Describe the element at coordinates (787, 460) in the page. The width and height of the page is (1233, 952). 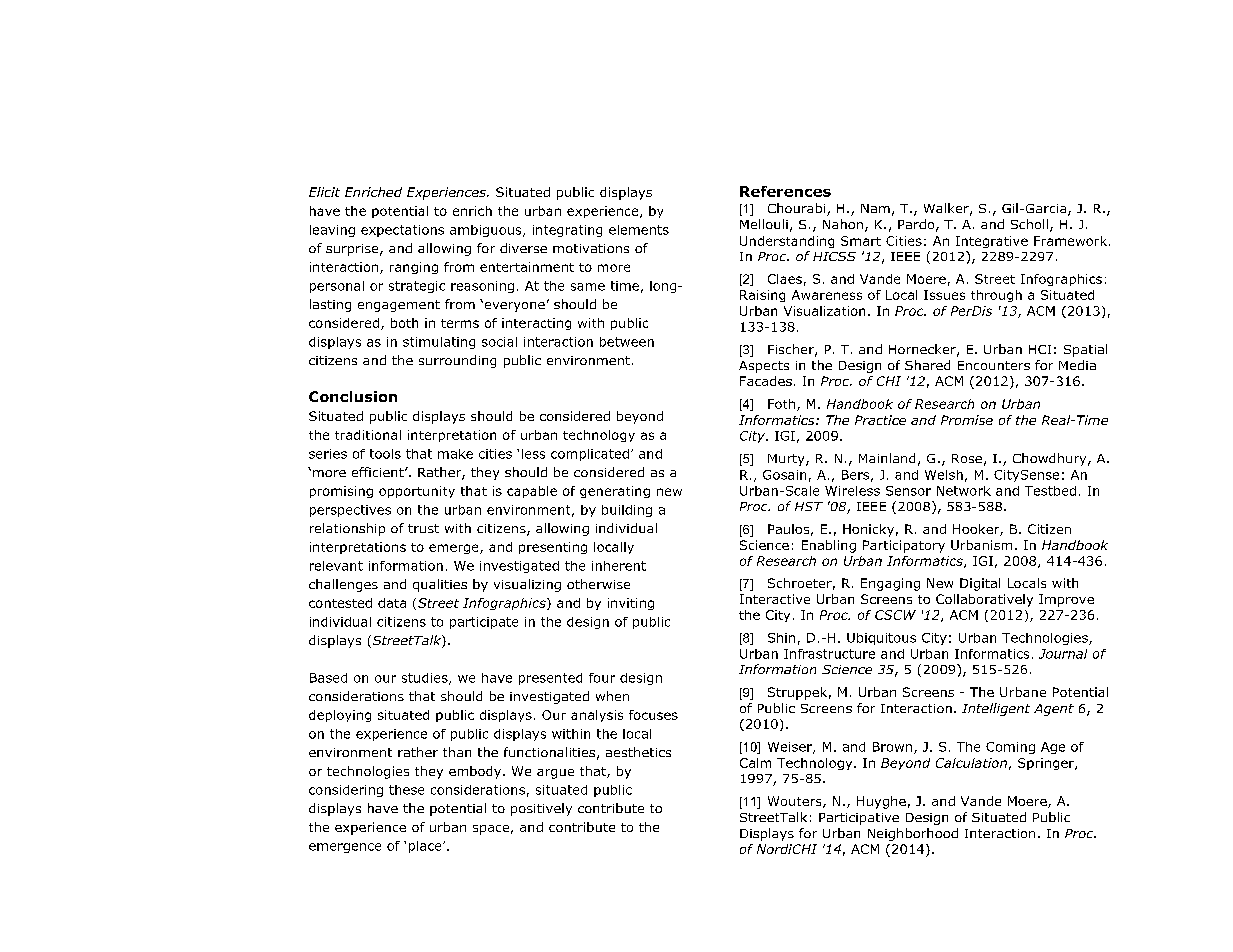
I see `Murty` at that location.
